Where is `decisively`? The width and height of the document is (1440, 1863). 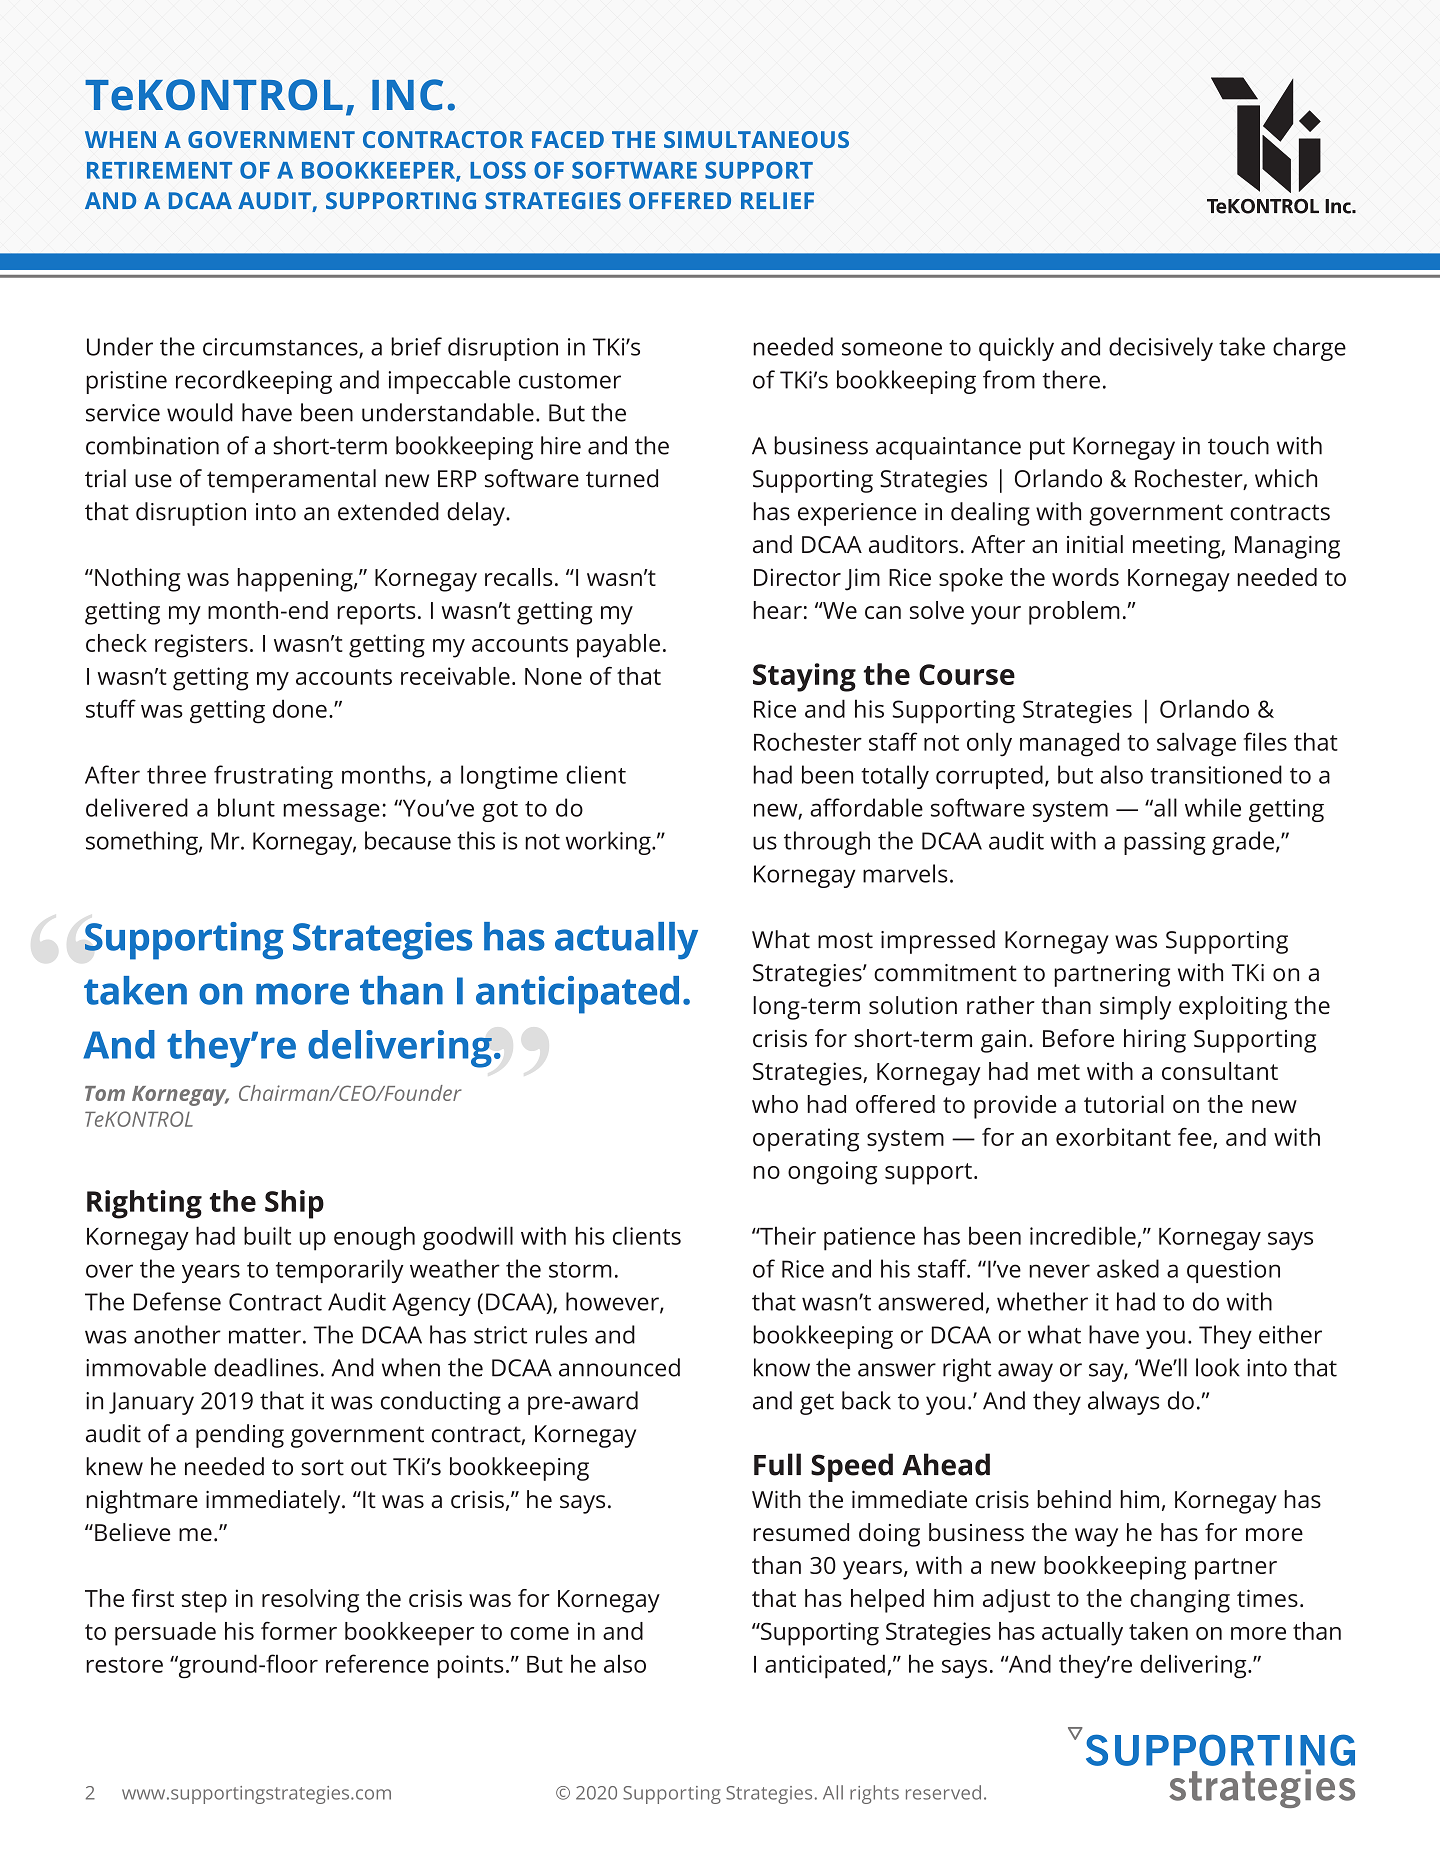
decisively is located at coordinates (1161, 349).
